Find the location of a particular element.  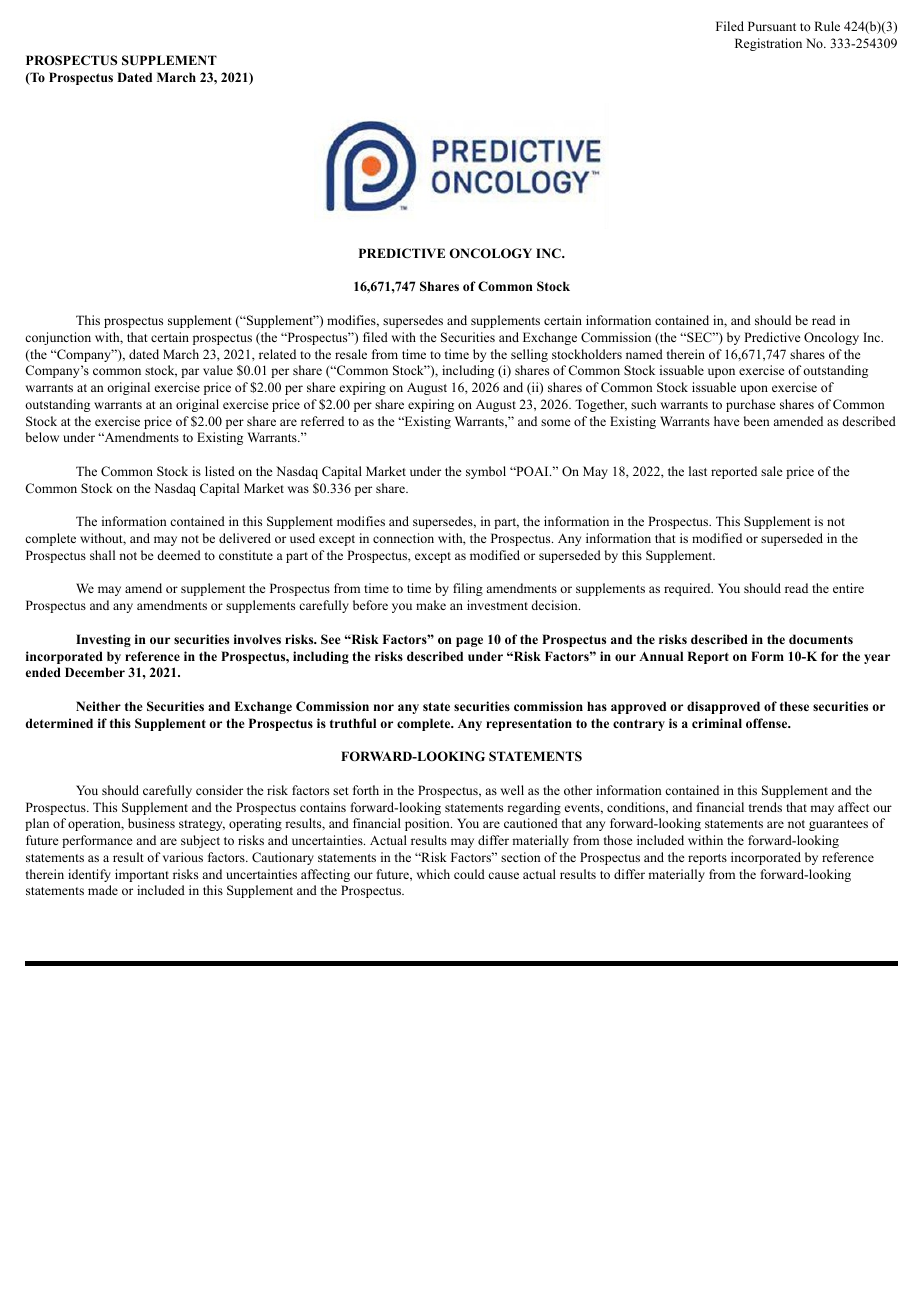

could is located at coordinates (469, 874).
